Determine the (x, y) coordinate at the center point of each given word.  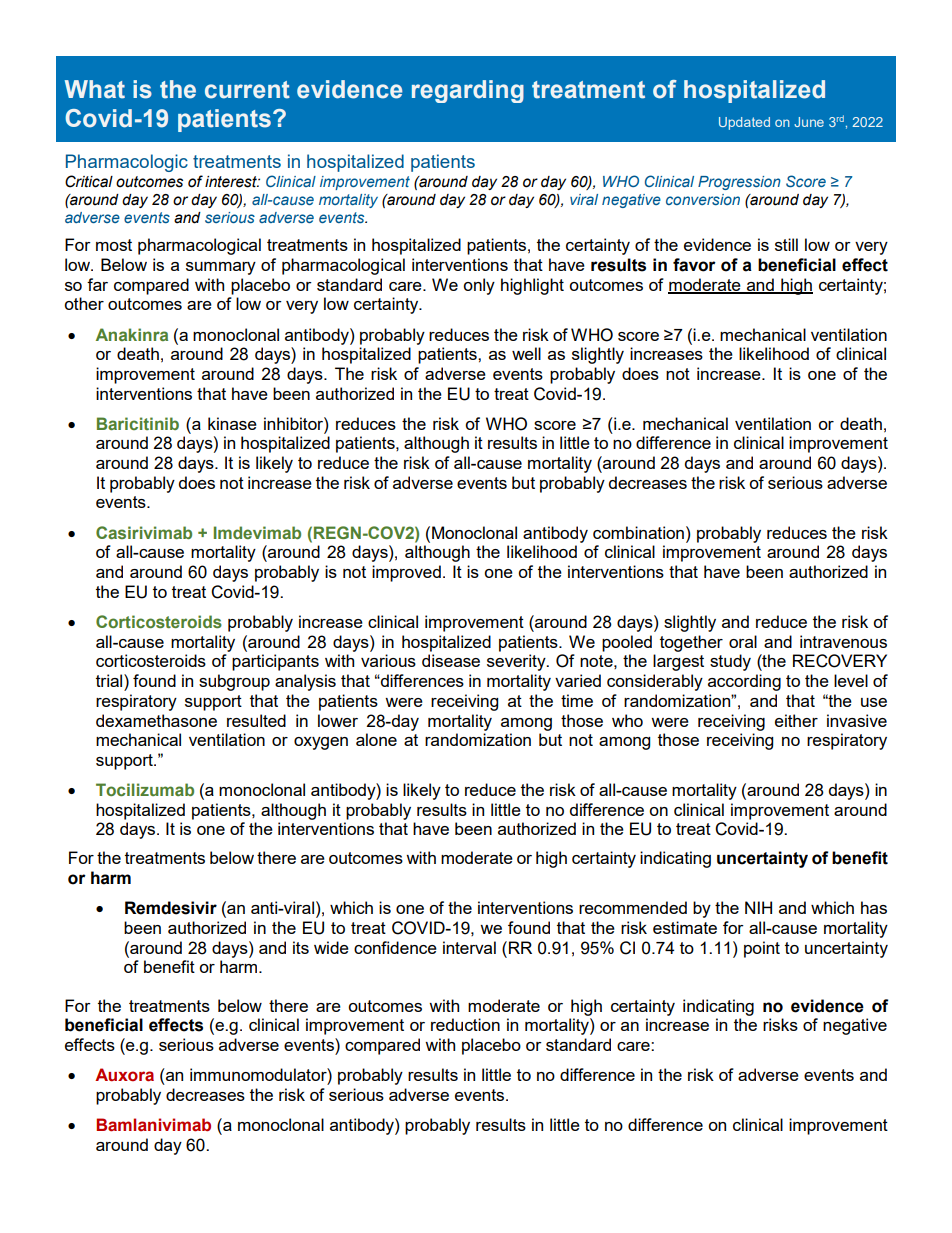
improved (406, 573)
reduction (465, 1024)
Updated (744, 123)
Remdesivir (171, 908)
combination (638, 532)
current (247, 90)
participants (275, 662)
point (762, 949)
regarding (468, 91)
